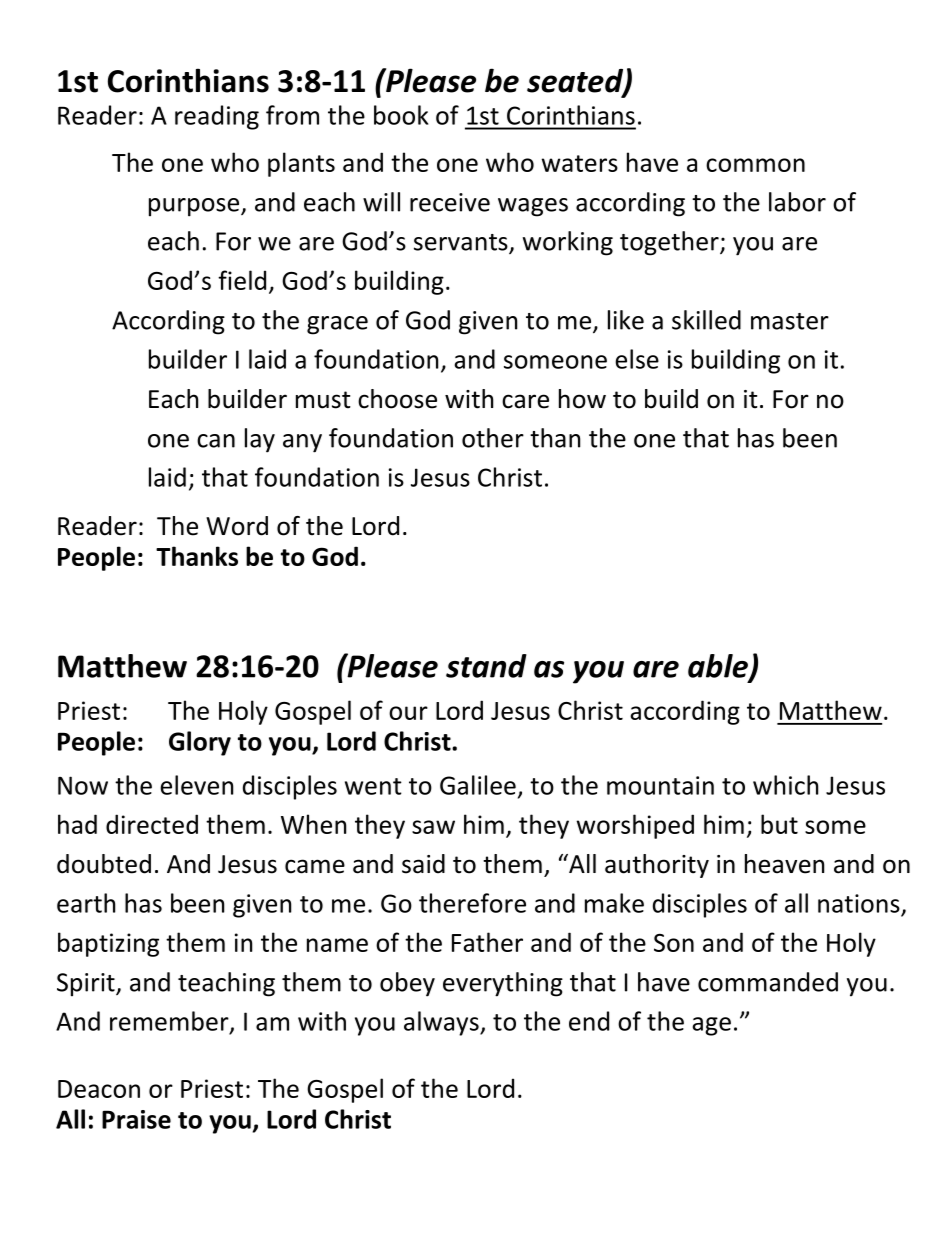 This screenshot has width=952, height=1233. What do you see at coordinates (217, 117) in the screenshot?
I see `reading` at bounding box center [217, 117].
